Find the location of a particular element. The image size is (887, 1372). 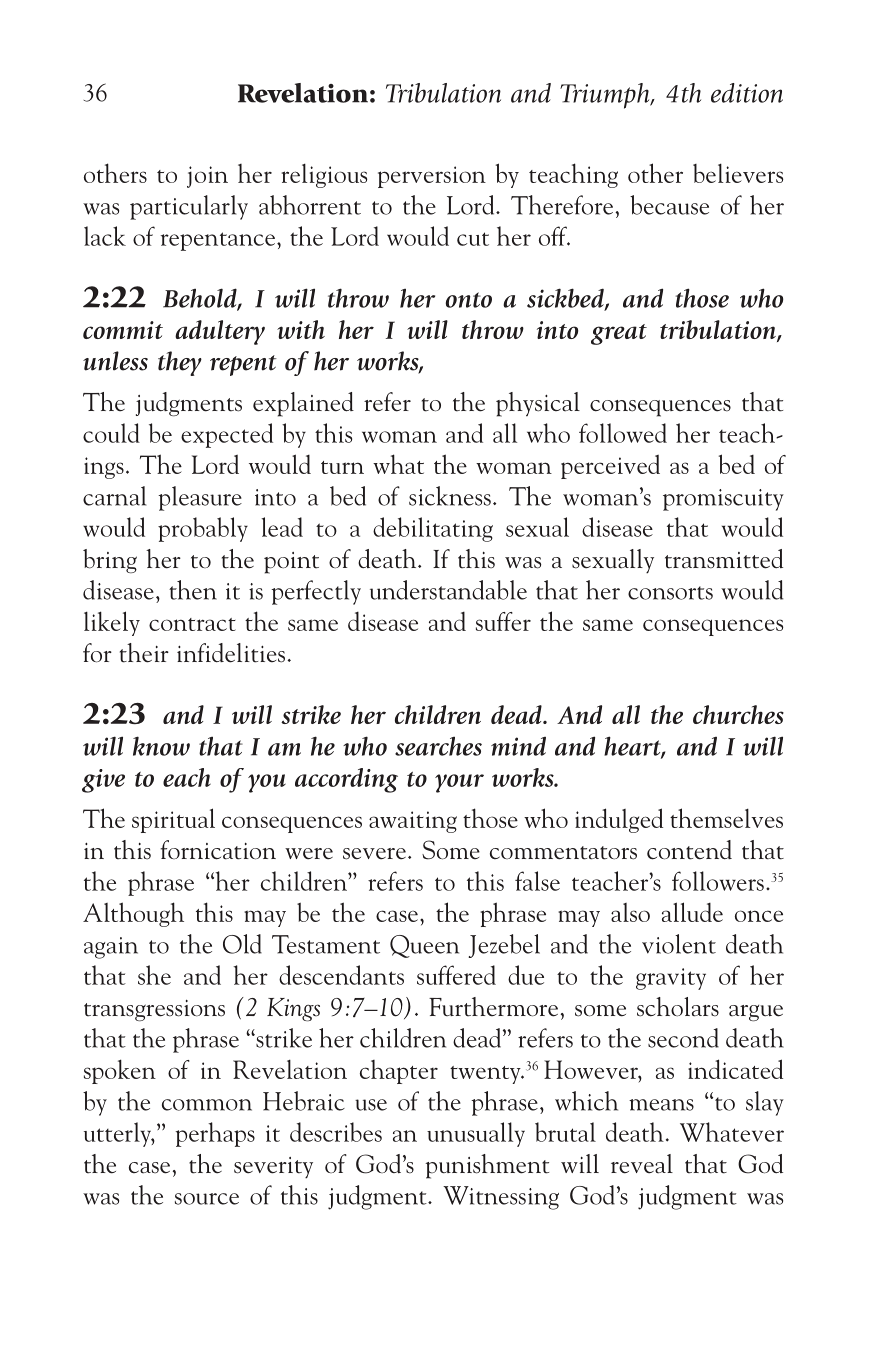

join is located at coordinates (207, 177).
